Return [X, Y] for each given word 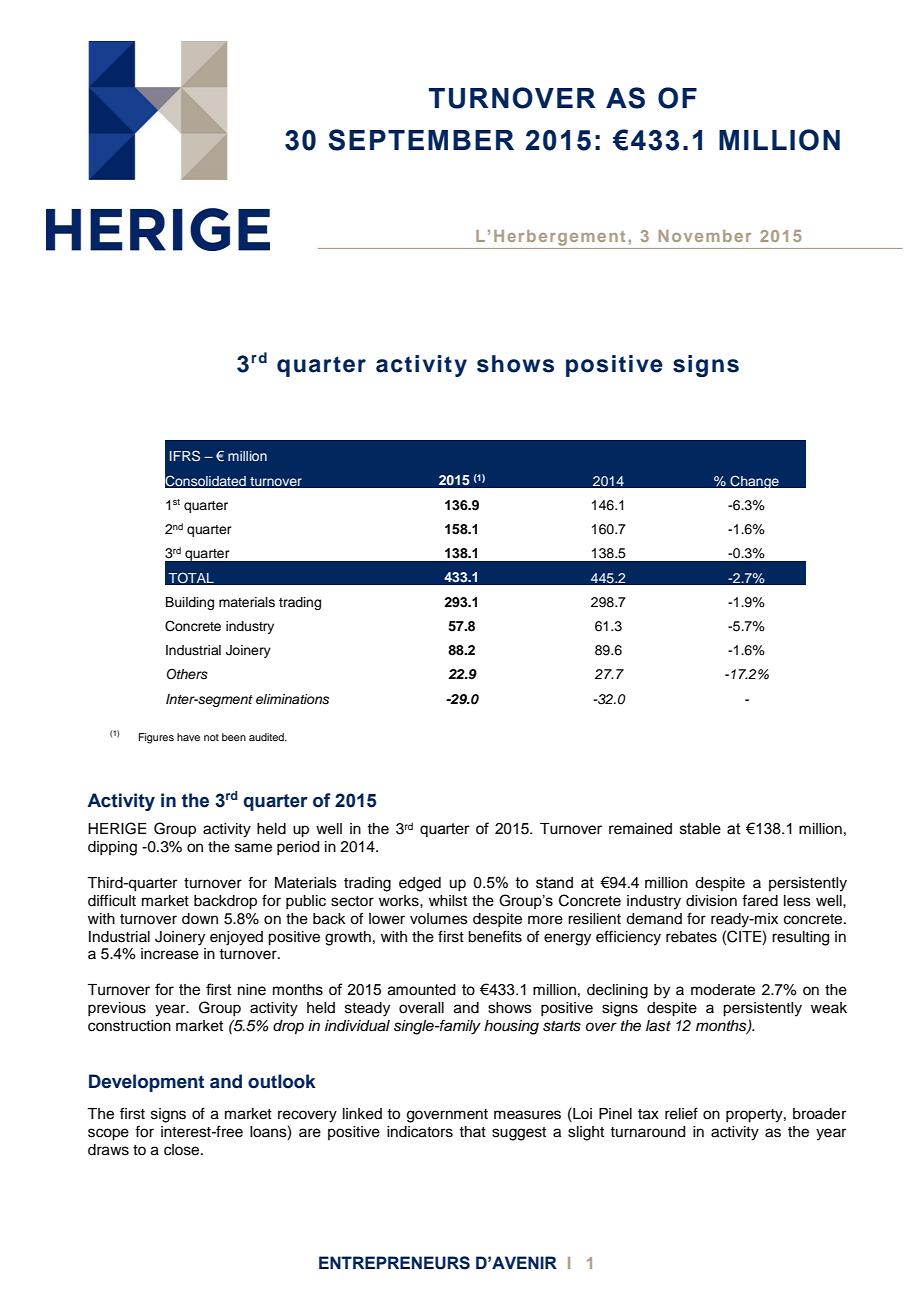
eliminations [292, 699]
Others [187, 674]
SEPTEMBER [421, 140]
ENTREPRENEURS [394, 1263]
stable [700, 829]
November [704, 236]
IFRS [185, 456]
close [183, 1150]
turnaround [647, 1132]
